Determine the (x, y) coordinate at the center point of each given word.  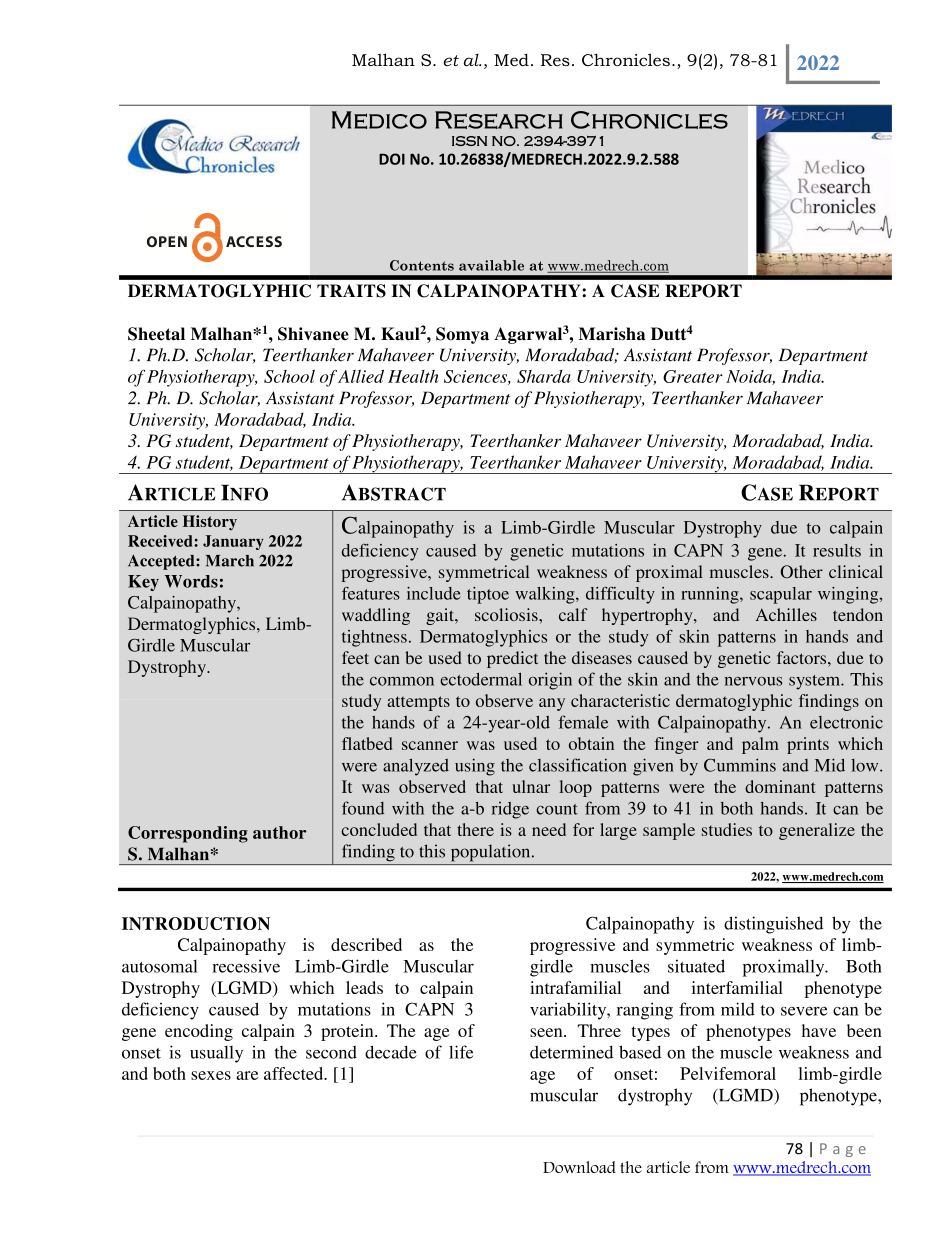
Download (579, 1167)
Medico (379, 120)
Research (499, 120)
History (210, 523)
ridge (510, 810)
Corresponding (188, 834)
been (864, 1030)
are (247, 1075)
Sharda (544, 376)
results (837, 550)
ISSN (469, 141)
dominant (780, 786)
